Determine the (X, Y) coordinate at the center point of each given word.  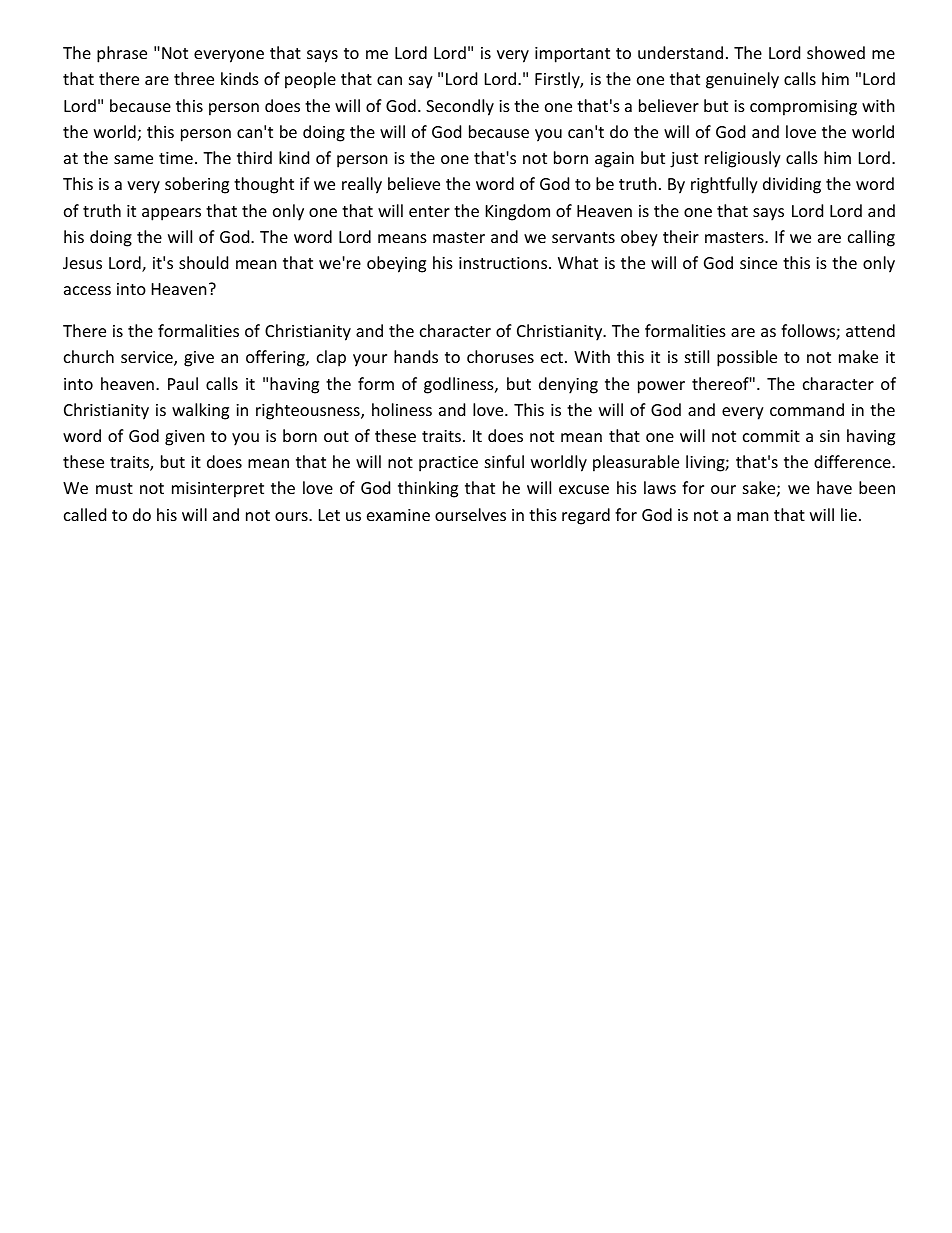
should (203, 262)
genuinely (742, 80)
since (758, 263)
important (572, 55)
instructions (504, 263)
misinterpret (218, 490)
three (194, 78)
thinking (428, 489)
